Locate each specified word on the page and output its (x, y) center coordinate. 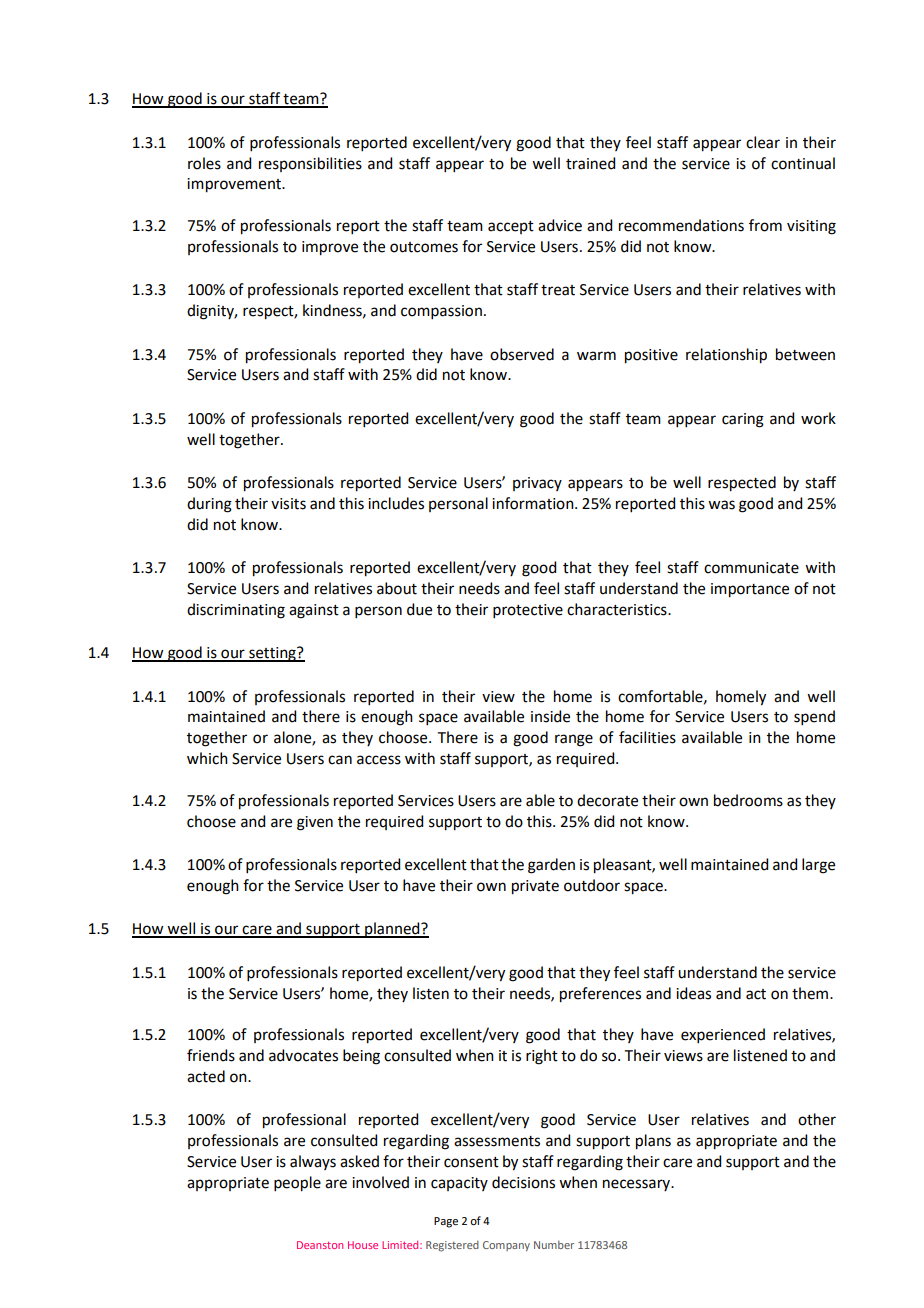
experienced (723, 1035)
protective (528, 611)
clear (763, 142)
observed (522, 354)
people (297, 1184)
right (542, 1057)
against (314, 611)
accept (511, 227)
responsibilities (310, 164)
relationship (726, 356)
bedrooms (748, 800)
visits (288, 504)
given (315, 823)
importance (750, 590)
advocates (303, 1055)
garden (551, 866)
